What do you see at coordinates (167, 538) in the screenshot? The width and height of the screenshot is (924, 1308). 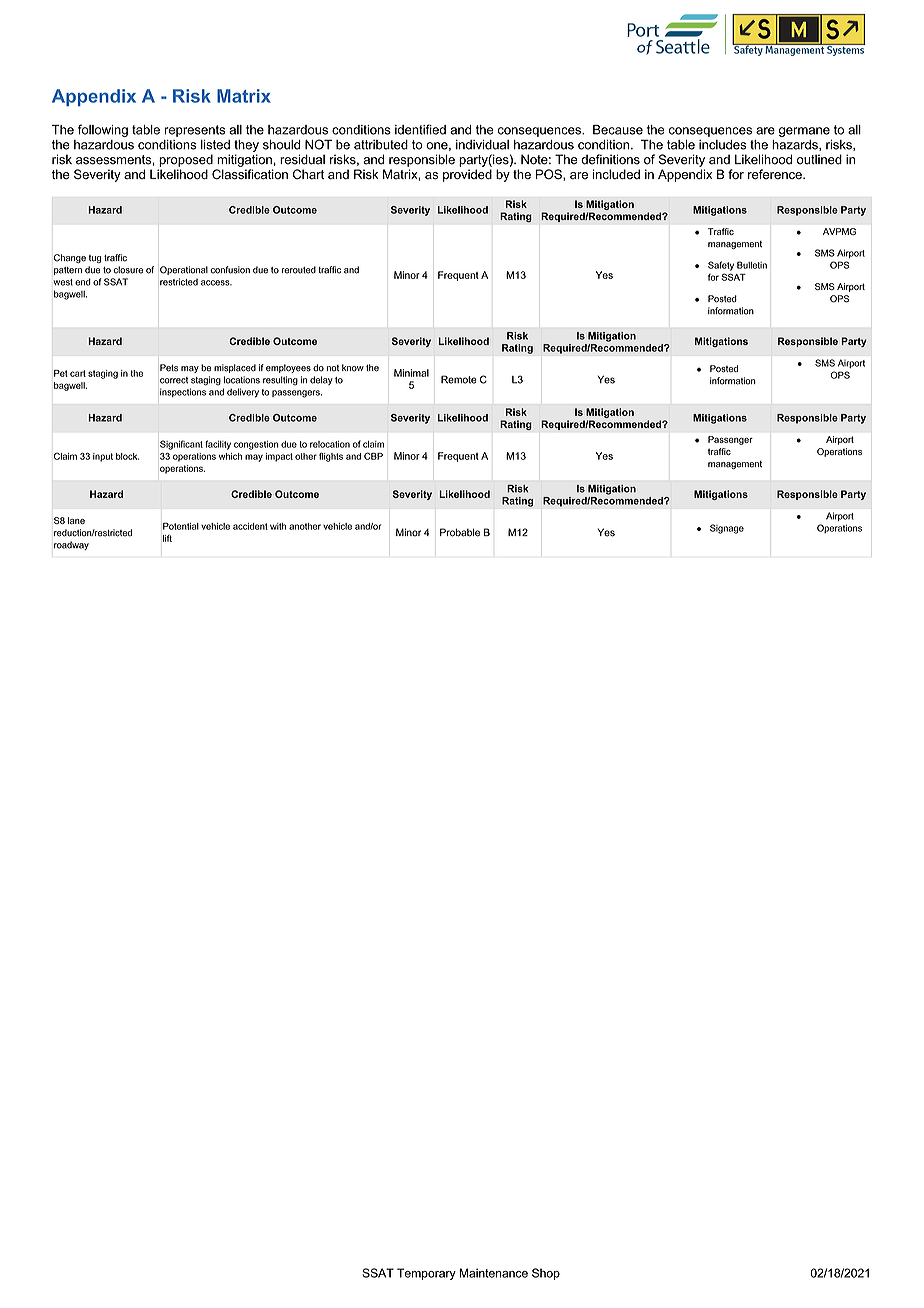 I see `lift` at bounding box center [167, 538].
